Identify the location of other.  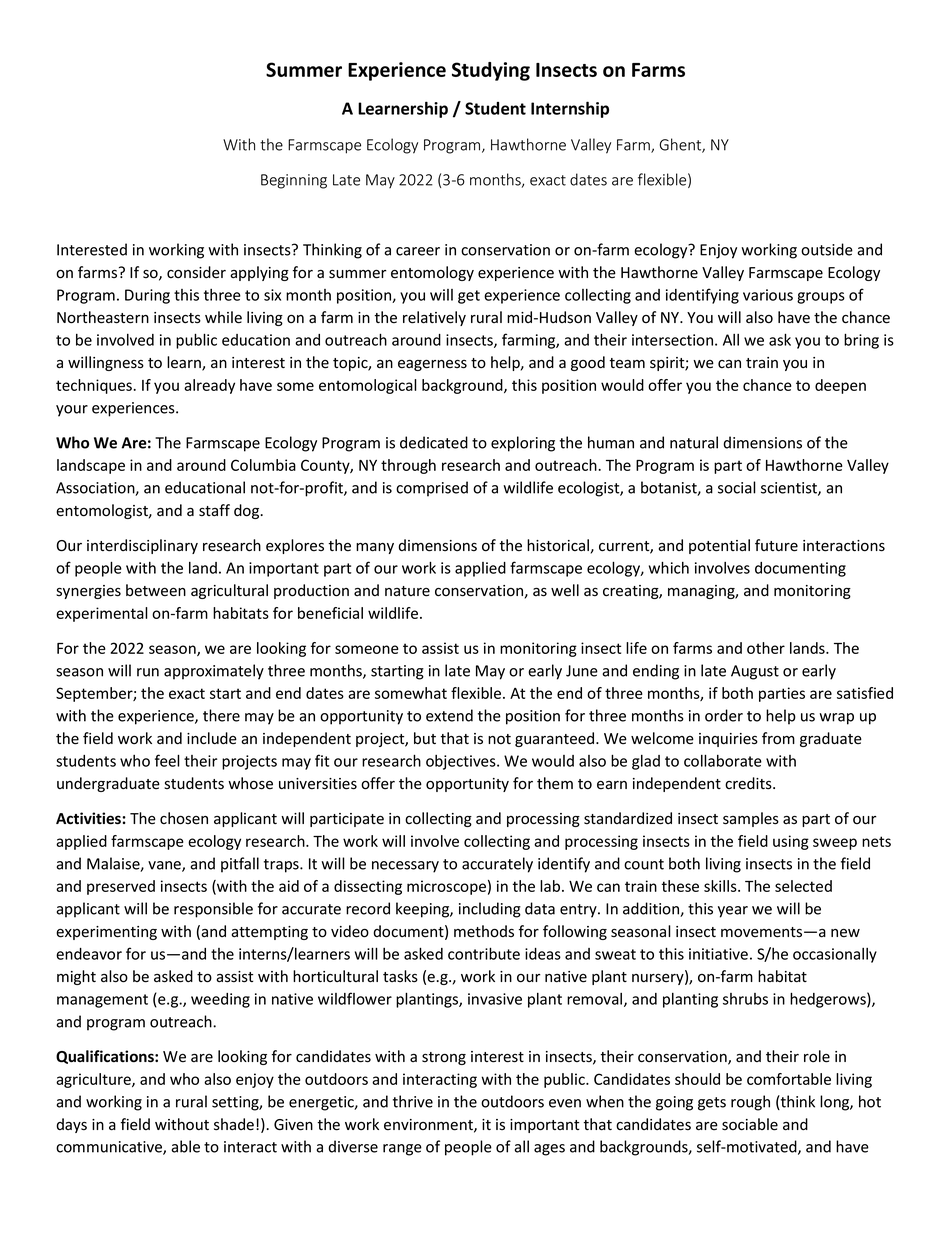
(766, 648).
